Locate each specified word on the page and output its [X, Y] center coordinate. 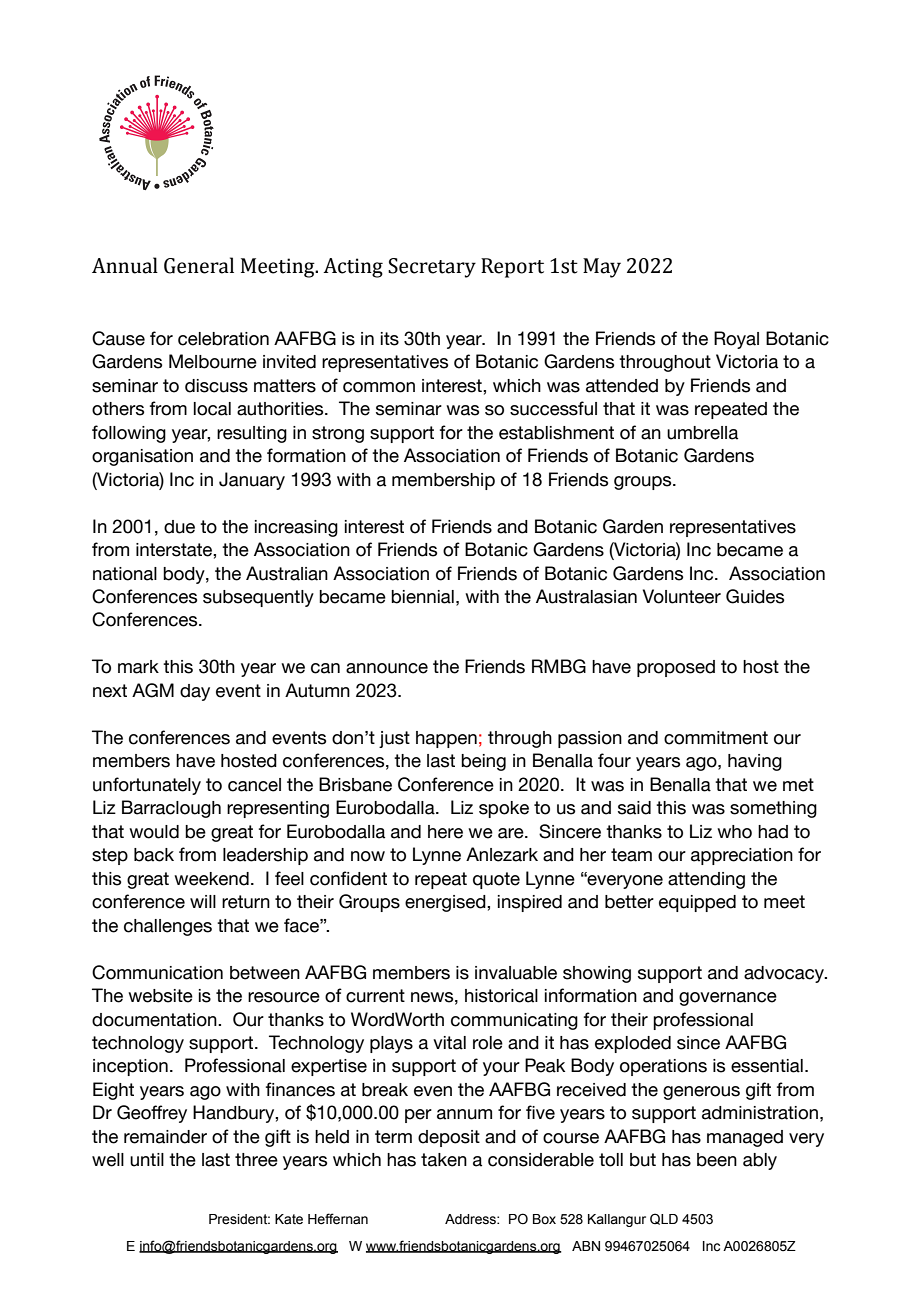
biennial [422, 597]
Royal [736, 340]
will [203, 901]
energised [446, 903]
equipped [697, 903]
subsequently [258, 598]
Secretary [432, 268]
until [147, 1160]
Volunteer [682, 596]
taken [444, 1160]
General [199, 265]
